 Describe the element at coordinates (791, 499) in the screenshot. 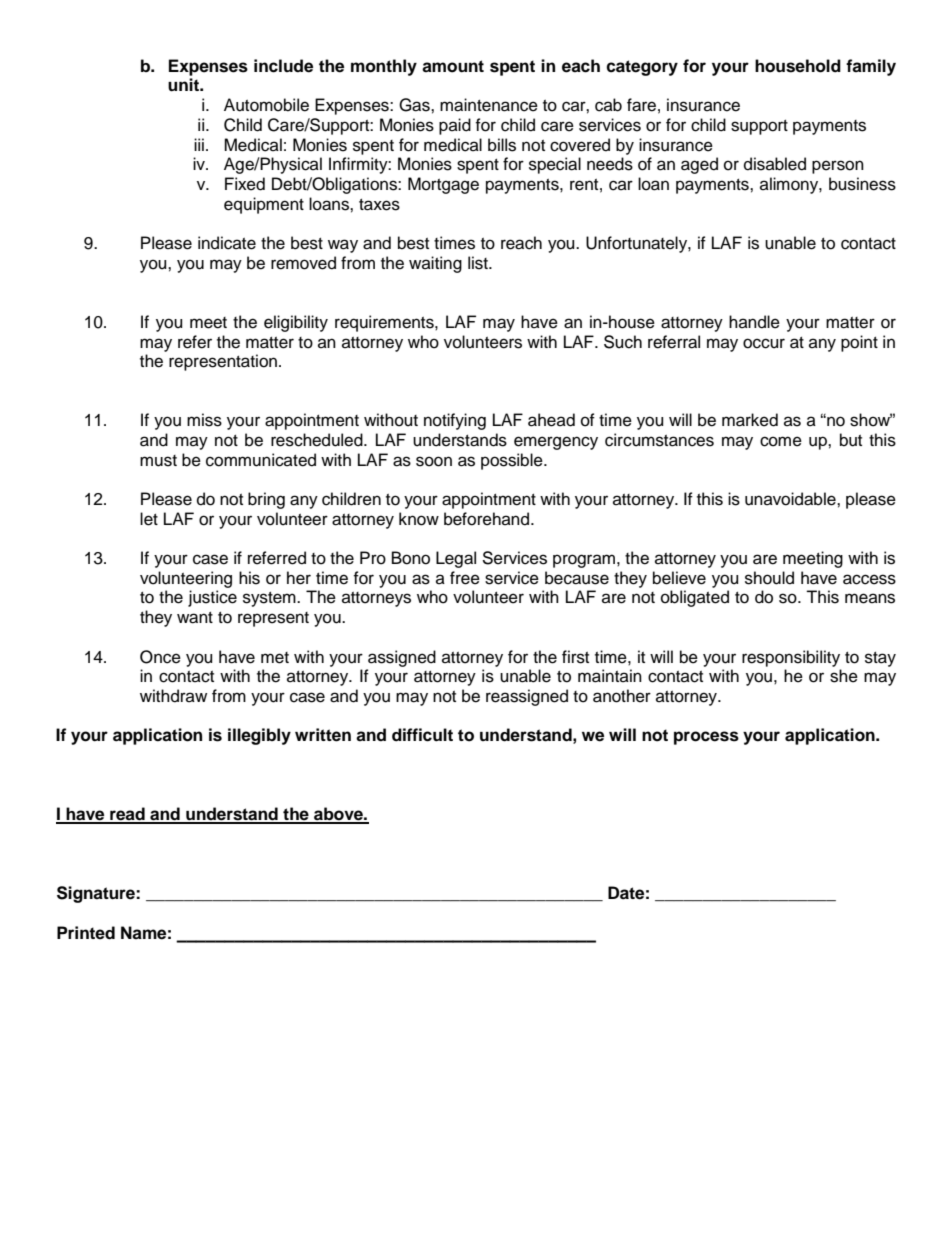

I see `unavoidable` at that location.
